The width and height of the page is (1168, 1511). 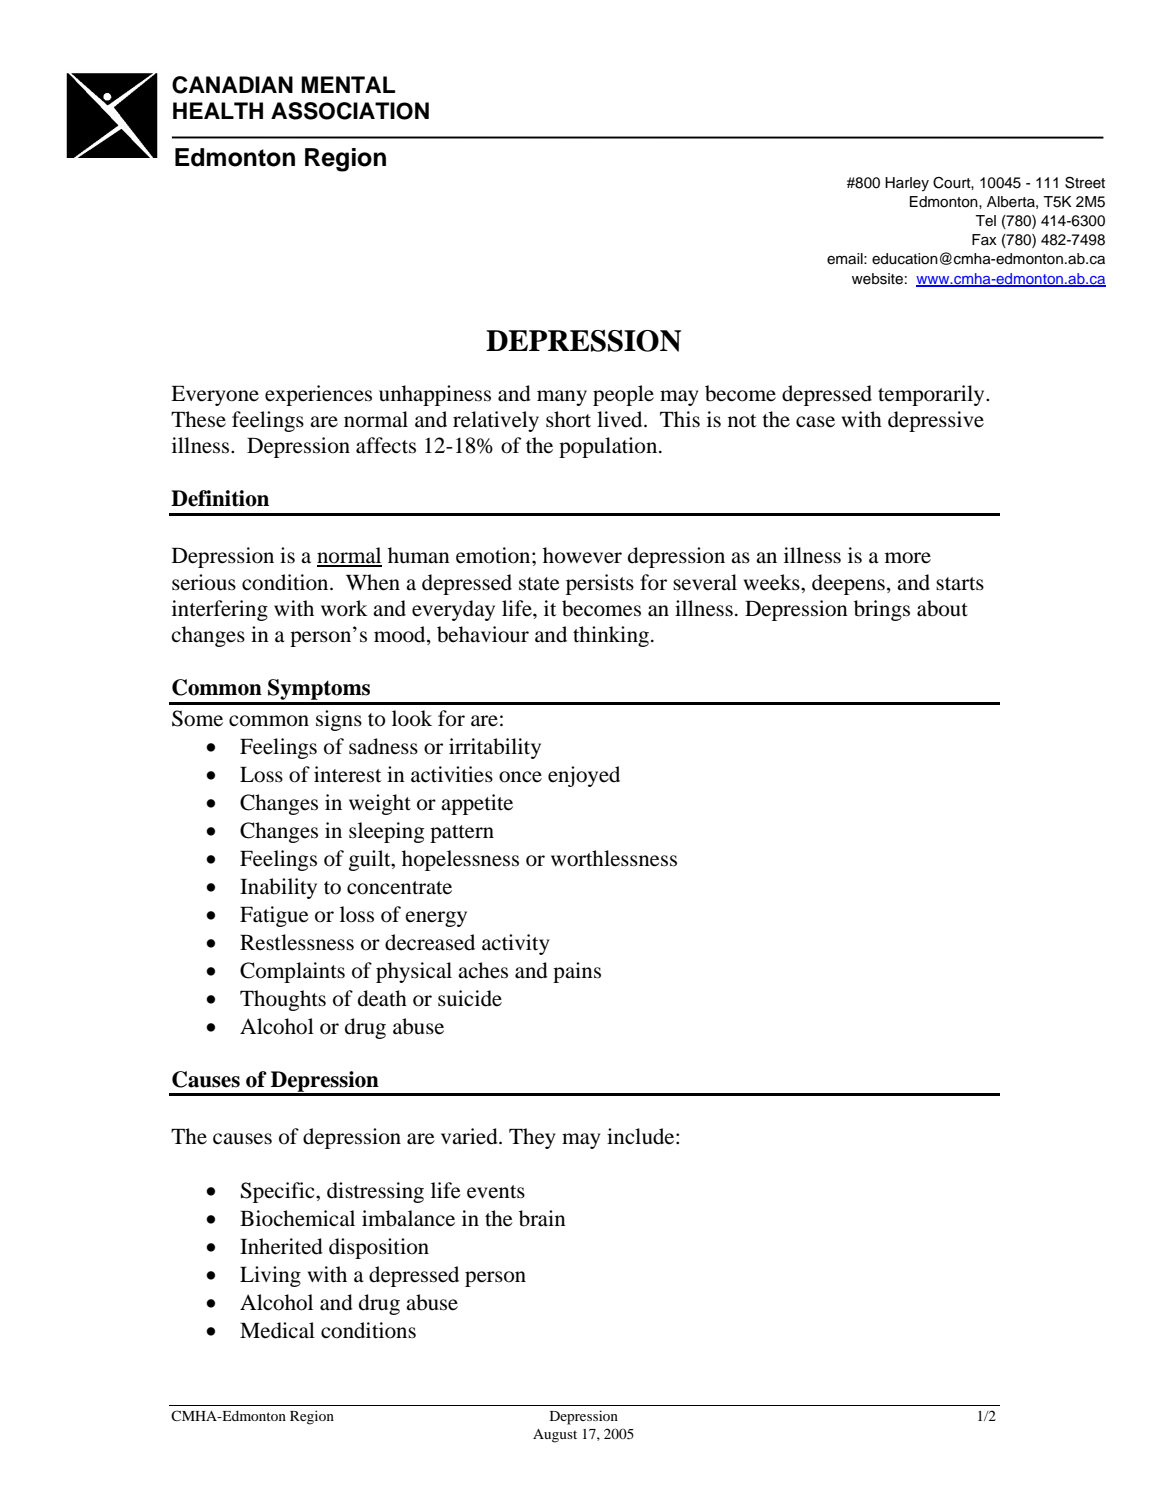 I want to click on August, so click(x=555, y=1436).
